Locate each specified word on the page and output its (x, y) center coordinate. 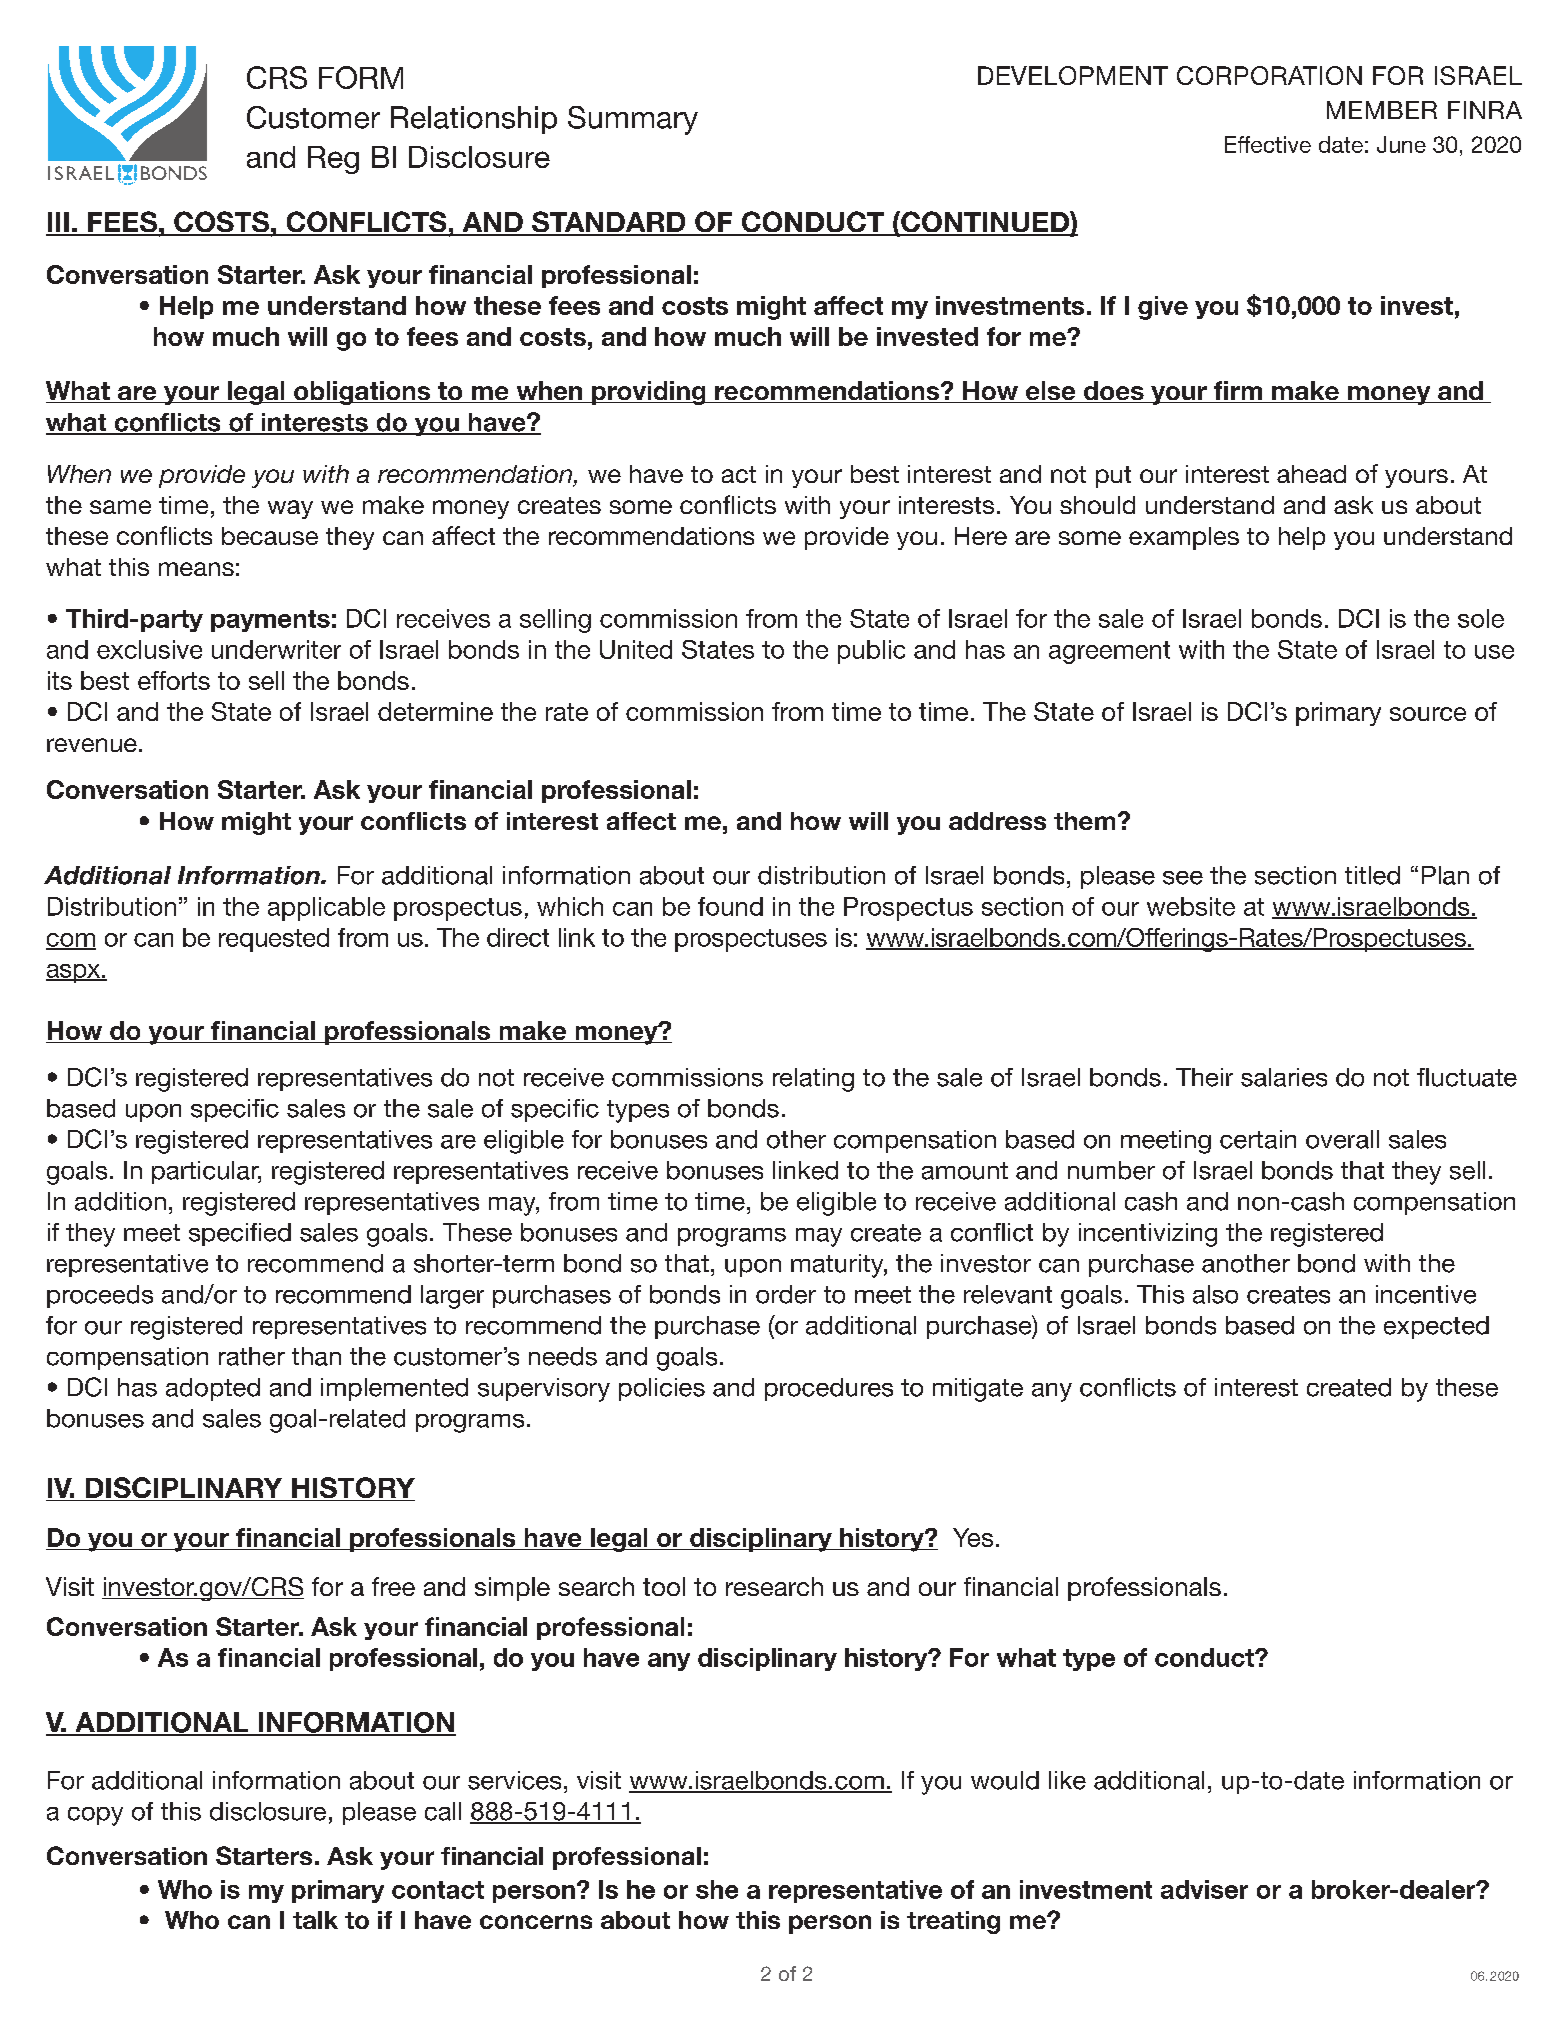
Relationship (474, 120)
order (786, 1294)
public (871, 652)
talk (315, 1920)
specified (240, 1234)
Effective (1268, 144)
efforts (174, 680)
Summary (633, 120)
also (1215, 1294)
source (1428, 714)
